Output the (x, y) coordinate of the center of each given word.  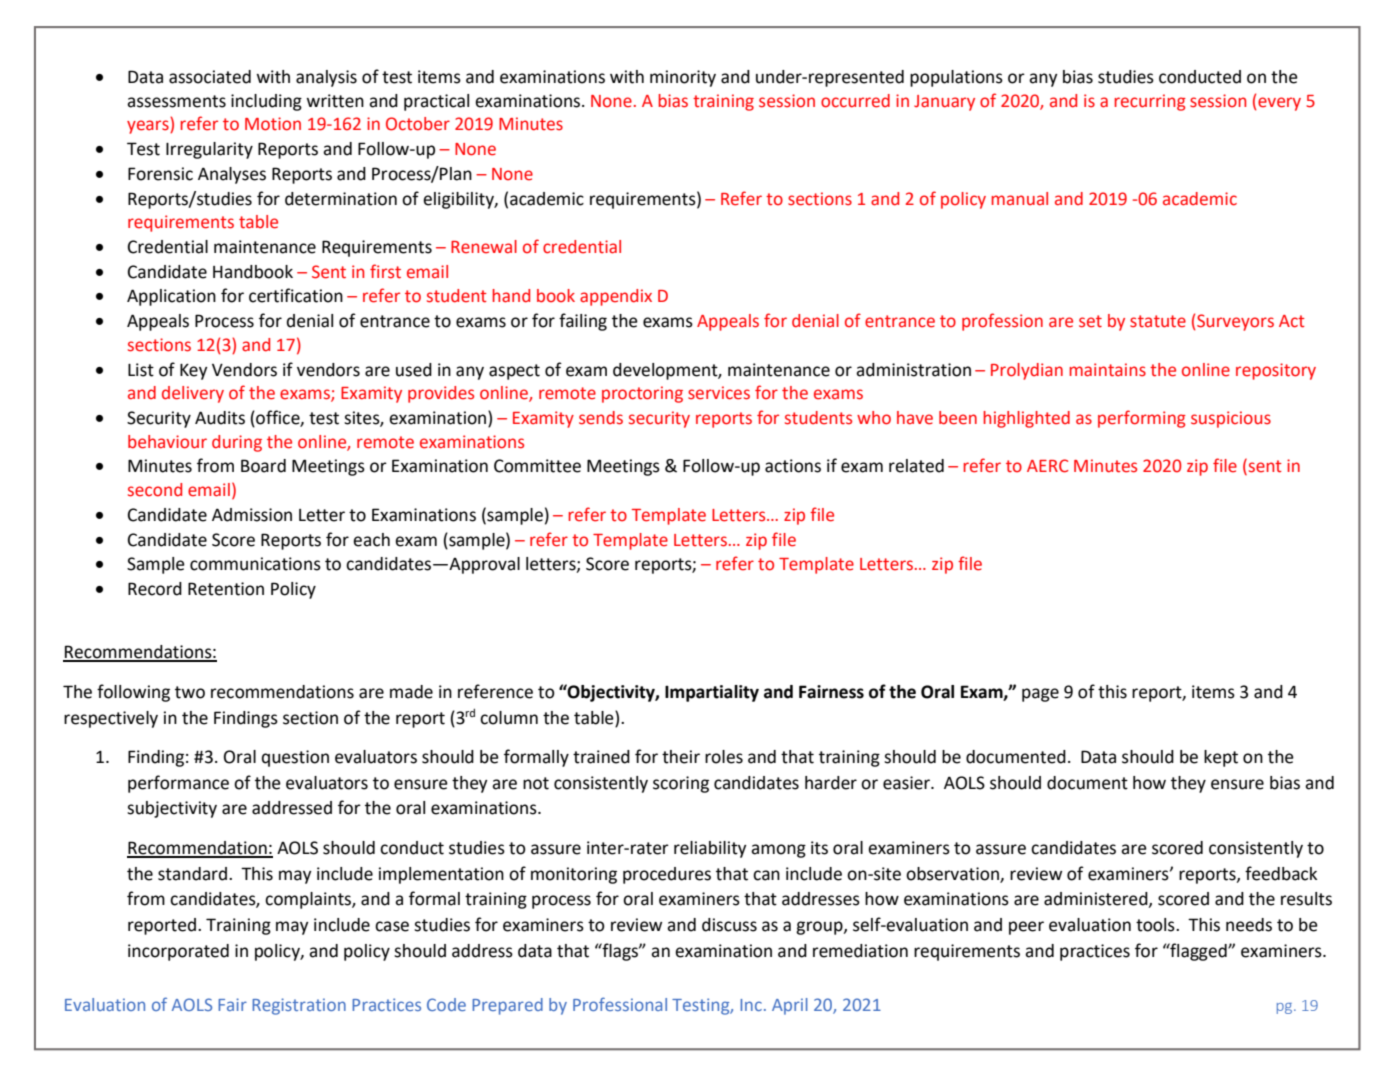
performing (1142, 419)
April (790, 1006)
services (719, 393)
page (1040, 695)
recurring (1150, 102)
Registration (299, 1006)
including (266, 102)
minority (683, 78)
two (190, 692)
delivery (193, 394)
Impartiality (712, 693)
